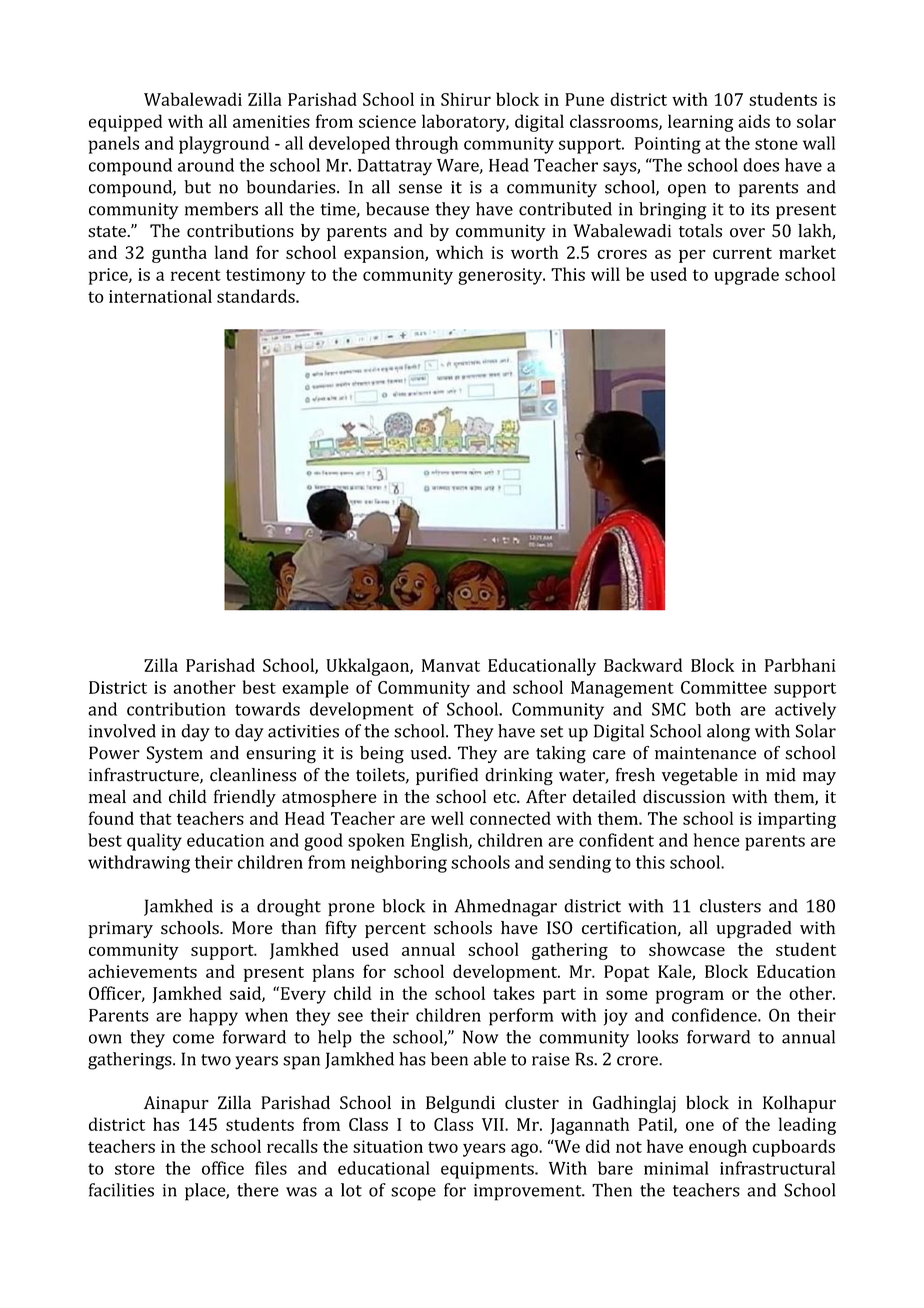  What do you see at coordinates (724, 687) in the screenshot?
I see `Committee` at bounding box center [724, 687].
